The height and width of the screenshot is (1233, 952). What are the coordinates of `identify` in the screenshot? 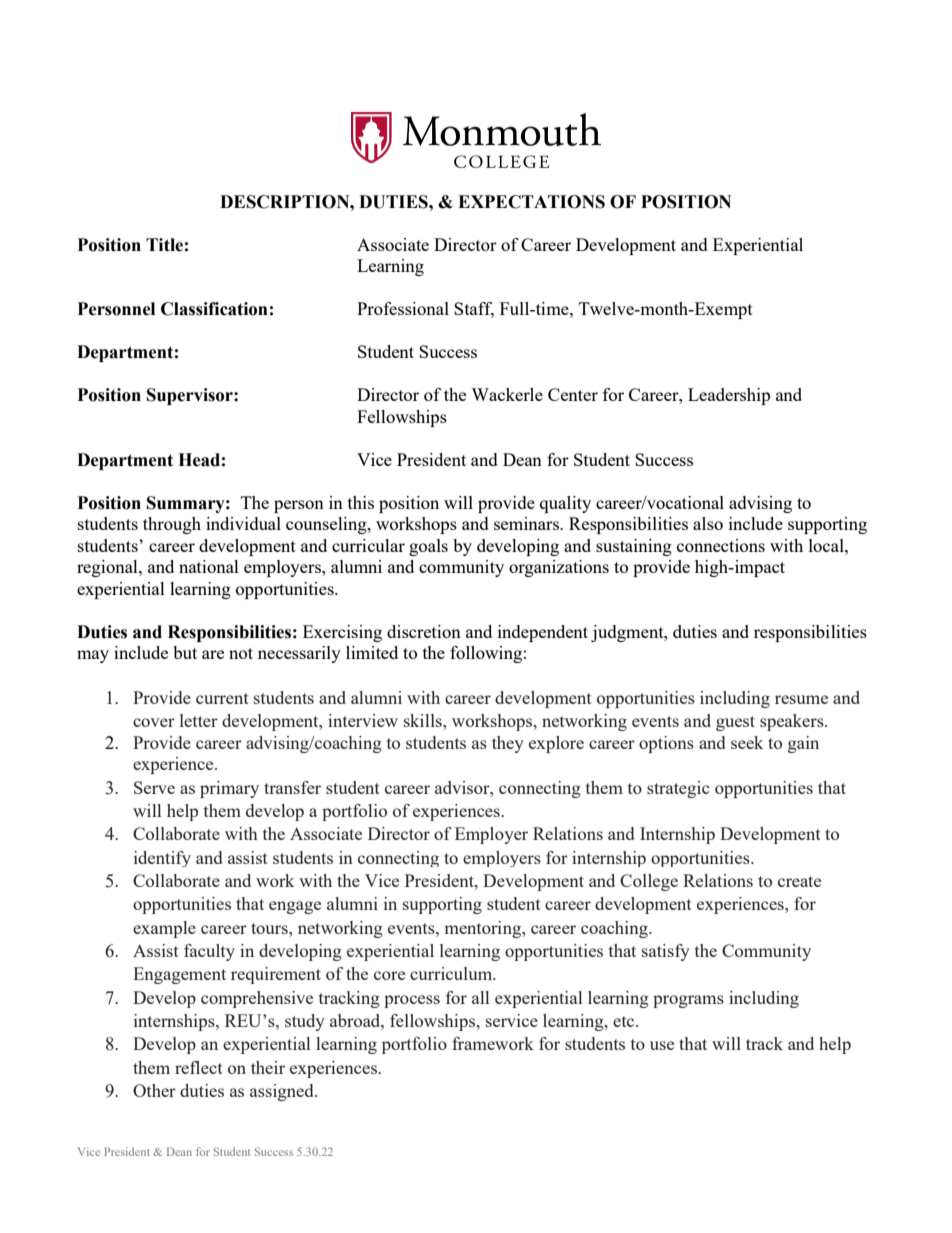 It's located at (162, 859).
